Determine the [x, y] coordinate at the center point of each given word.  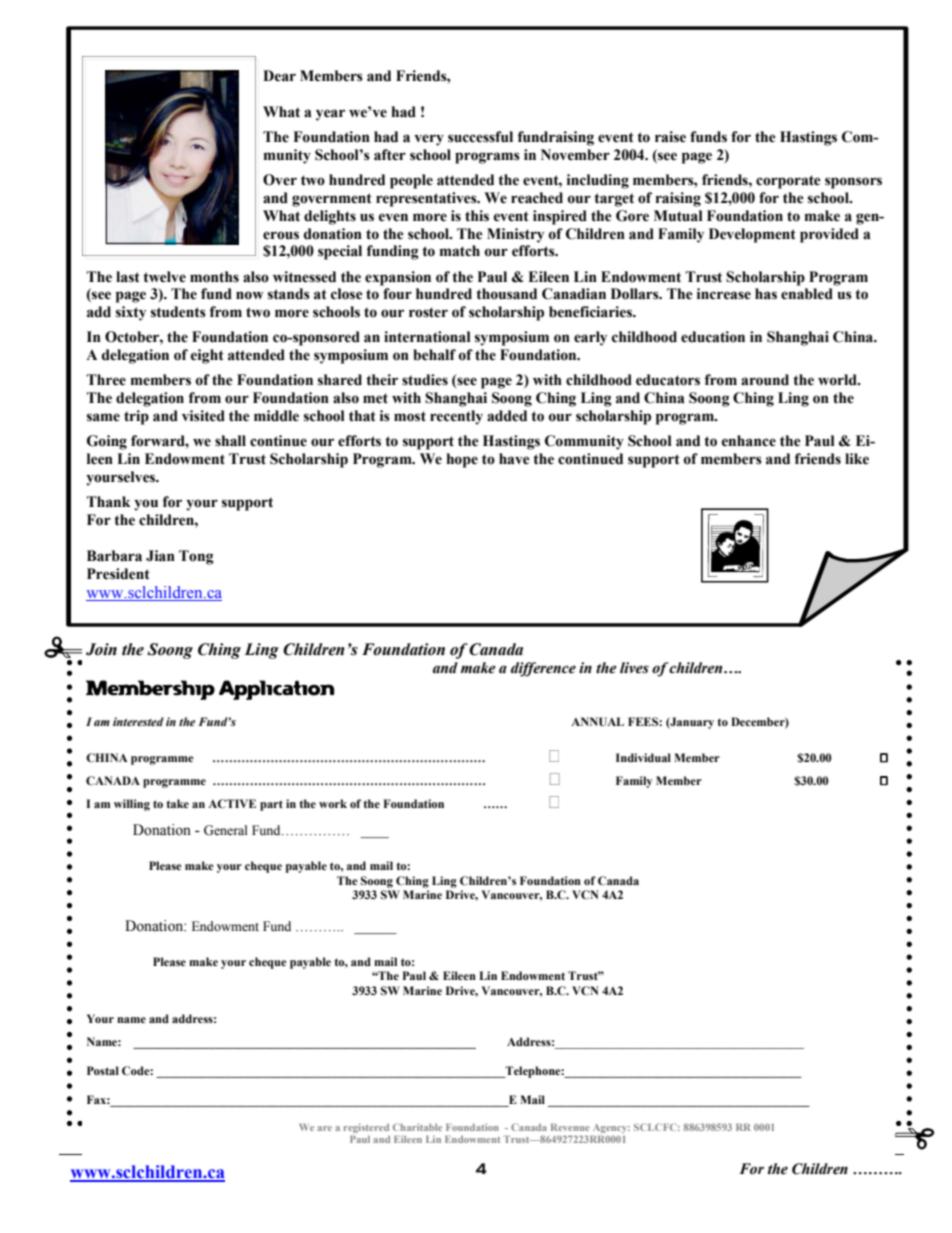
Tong [196, 557]
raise [670, 137]
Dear [279, 76]
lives [634, 668]
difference [543, 669]
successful [480, 137]
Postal [103, 1070]
